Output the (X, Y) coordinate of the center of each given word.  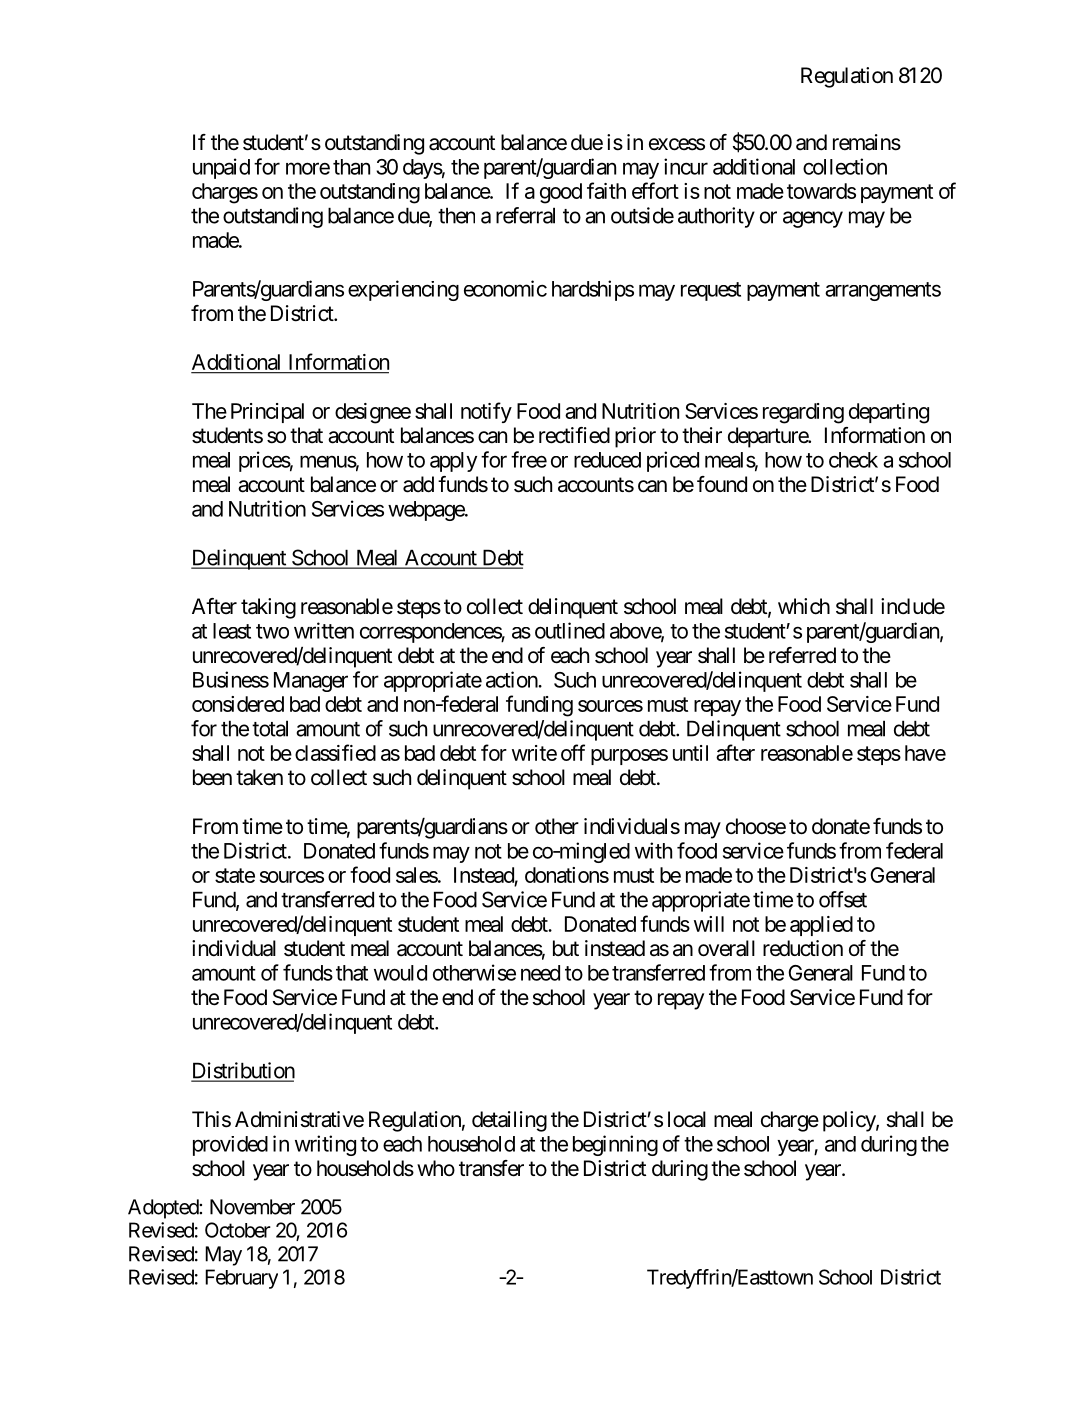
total (270, 728)
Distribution (243, 1071)
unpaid (221, 168)
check (853, 460)
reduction (803, 948)
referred (802, 655)
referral (525, 215)
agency (813, 219)
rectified (574, 435)
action (512, 679)
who (436, 1168)
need (540, 973)
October (238, 1230)
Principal (267, 413)
